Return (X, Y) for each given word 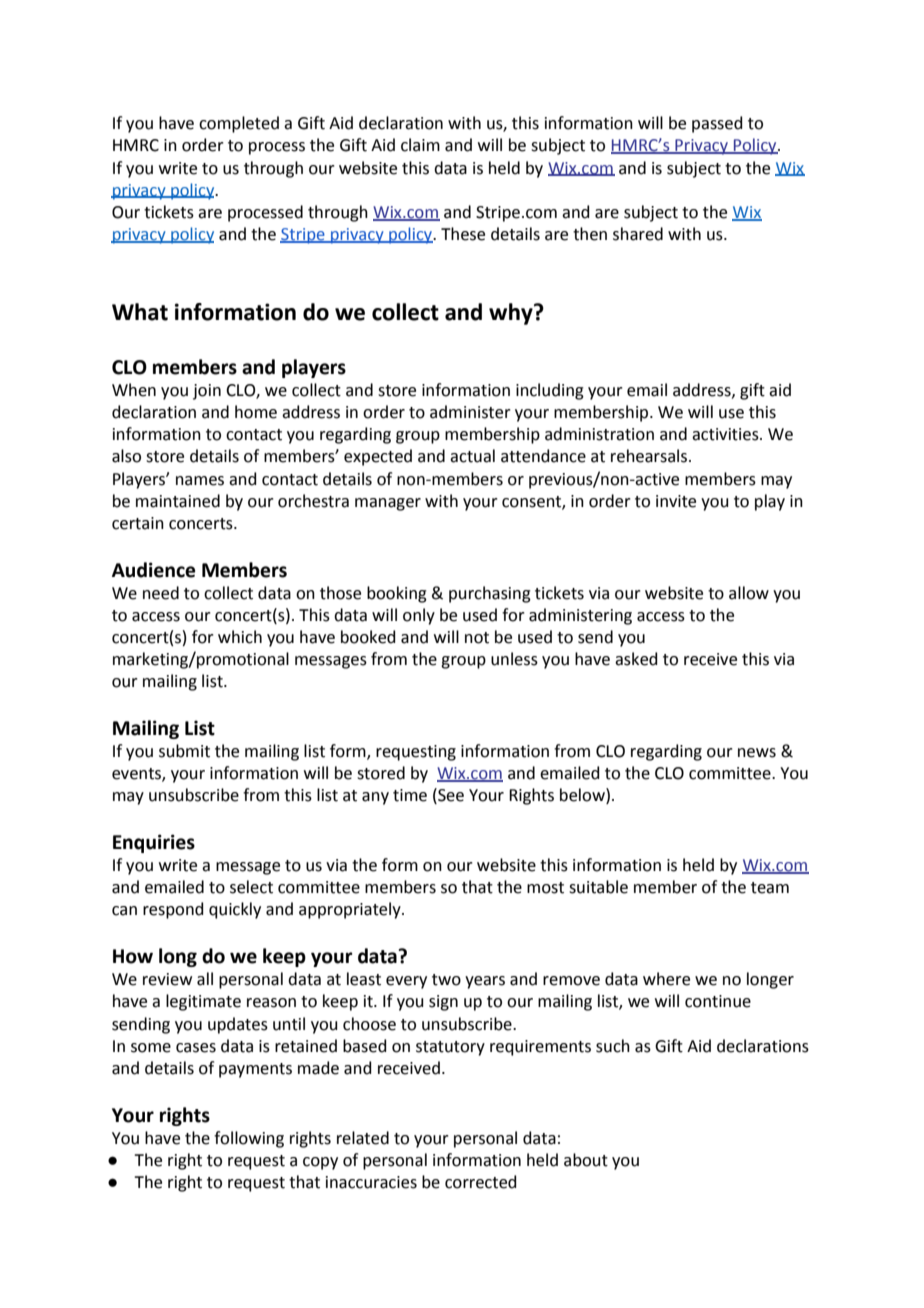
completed (239, 124)
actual (472, 456)
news (757, 753)
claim (420, 145)
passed (717, 124)
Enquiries (154, 843)
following (249, 1139)
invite (676, 501)
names (200, 481)
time (410, 795)
